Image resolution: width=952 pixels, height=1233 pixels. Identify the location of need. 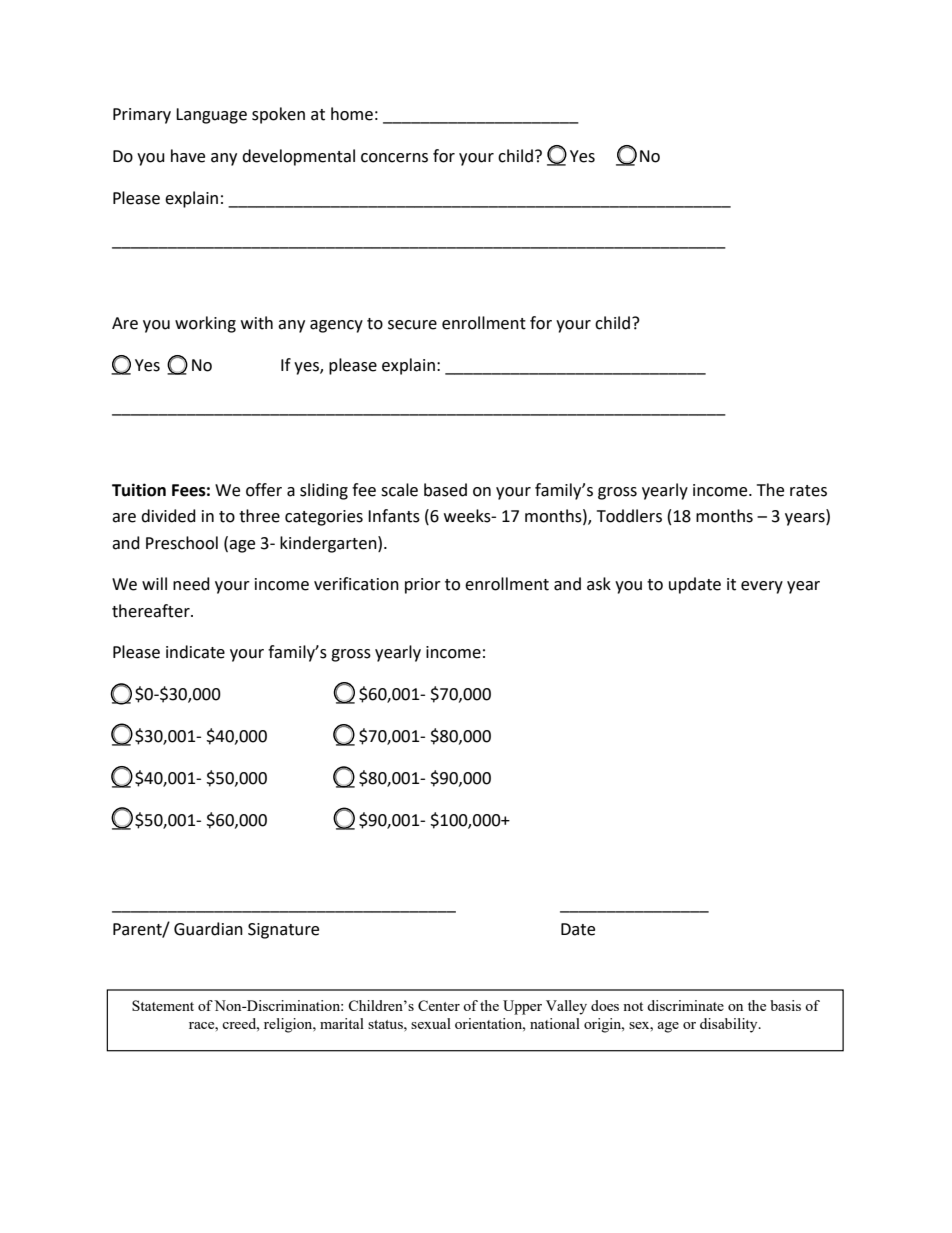
(191, 584).
